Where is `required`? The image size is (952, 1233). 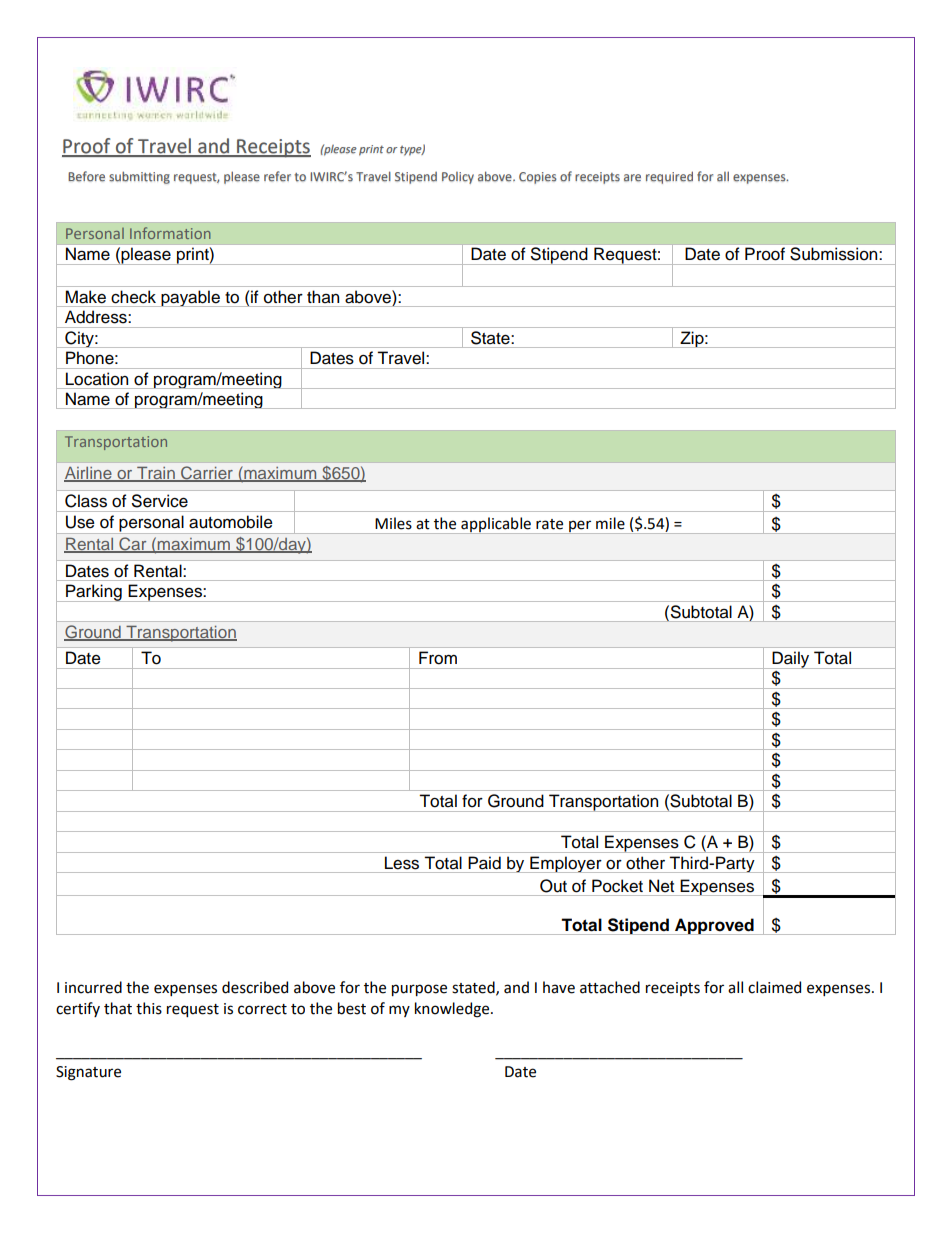 required is located at coordinates (669, 177).
